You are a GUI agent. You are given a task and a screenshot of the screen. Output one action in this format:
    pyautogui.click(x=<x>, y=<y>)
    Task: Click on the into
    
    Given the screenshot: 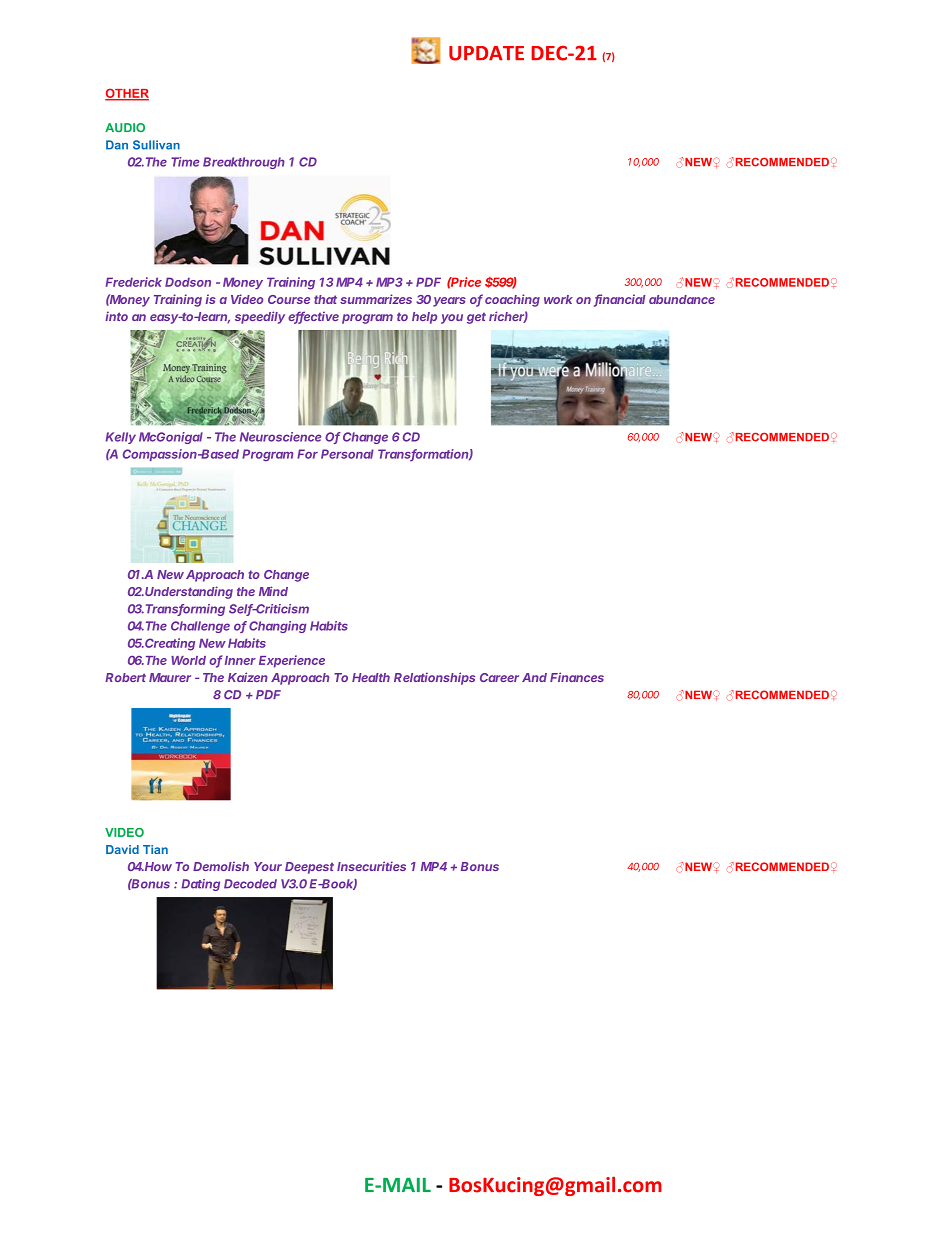 What is the action you would take?
    pyautogui.click(x=116, y=316)
